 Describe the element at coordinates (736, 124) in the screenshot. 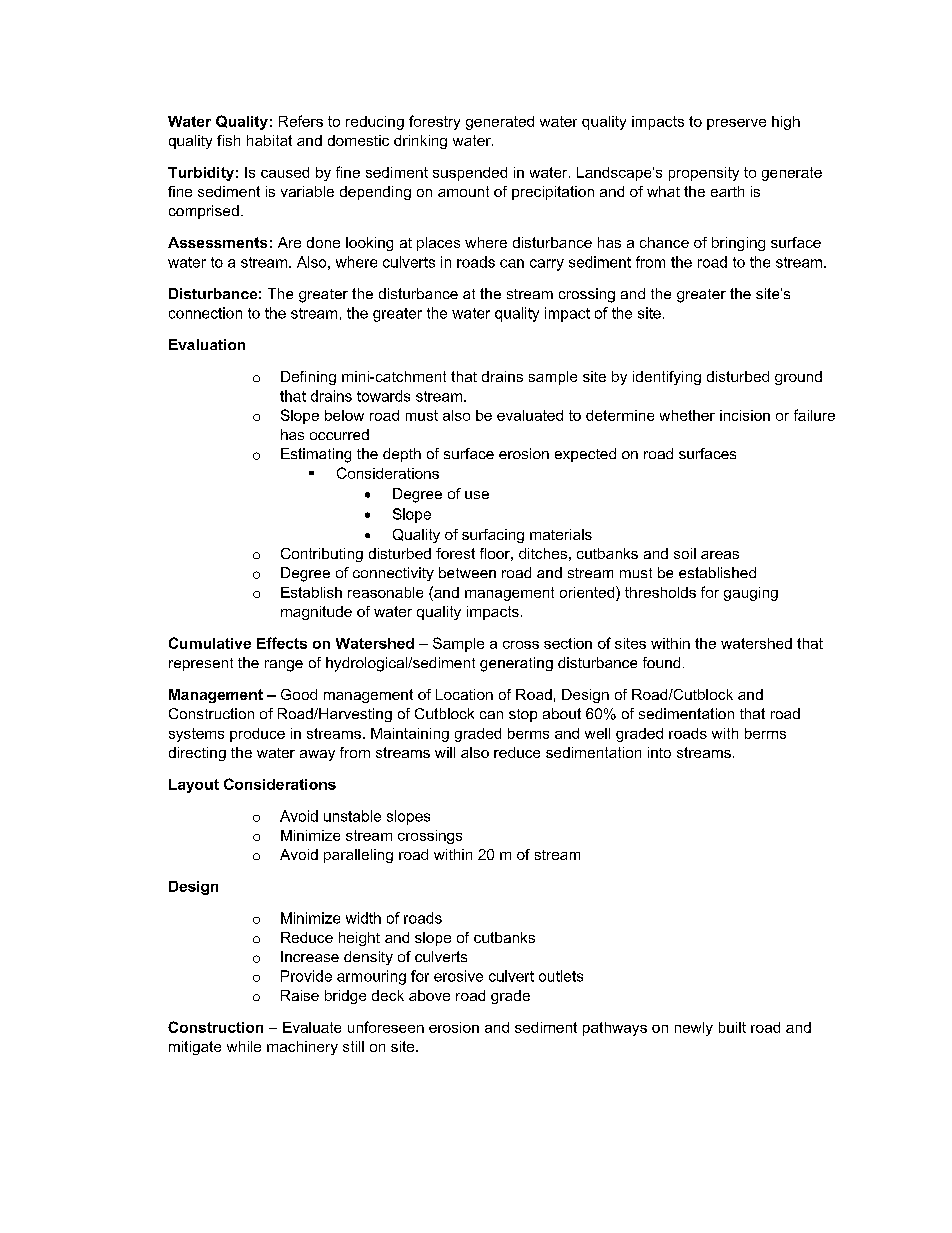

I see `preserve` at that location.
